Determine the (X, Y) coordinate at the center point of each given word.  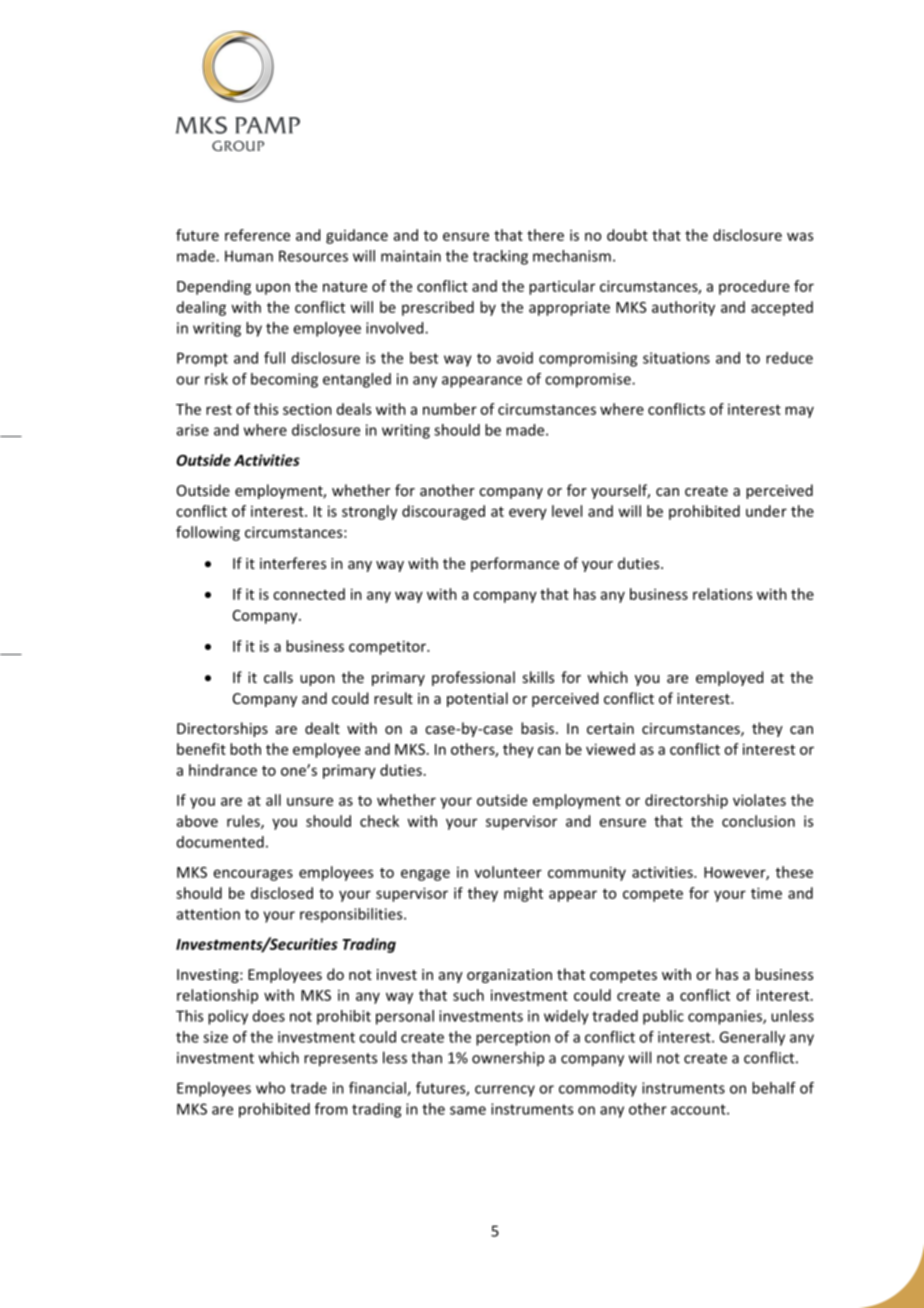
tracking (500, 257)
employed (729, 678)
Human (249, 256)
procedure (754, 287)
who (270, 1088)
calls (278, 677)
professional (473, 678)
